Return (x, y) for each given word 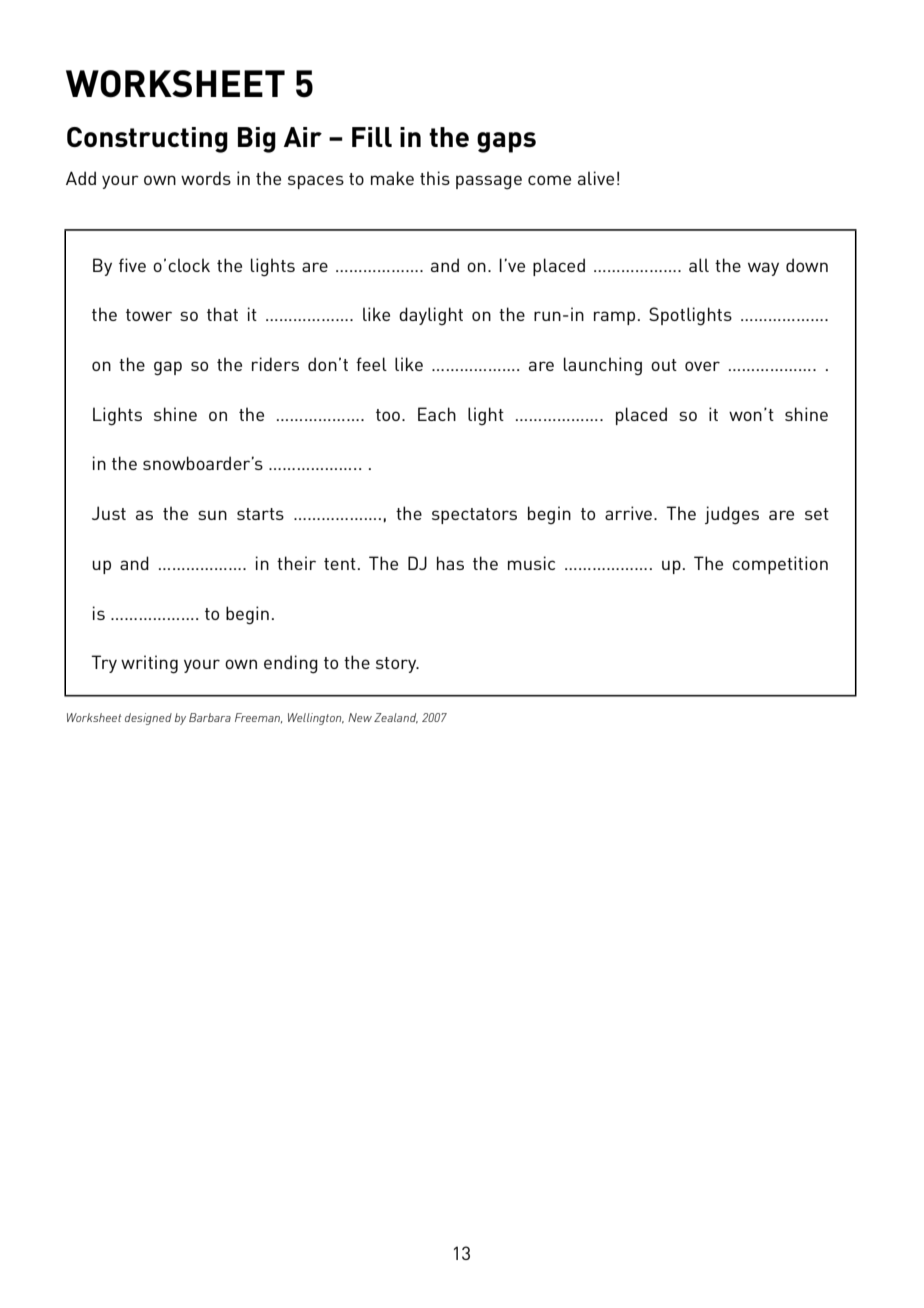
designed (148, 719)
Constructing (147, 140)
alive (596, 178)
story (397, 665)
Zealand (396, 718)
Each (437, 414)
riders (275, 364)
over (702, 366)
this (435, 178)
